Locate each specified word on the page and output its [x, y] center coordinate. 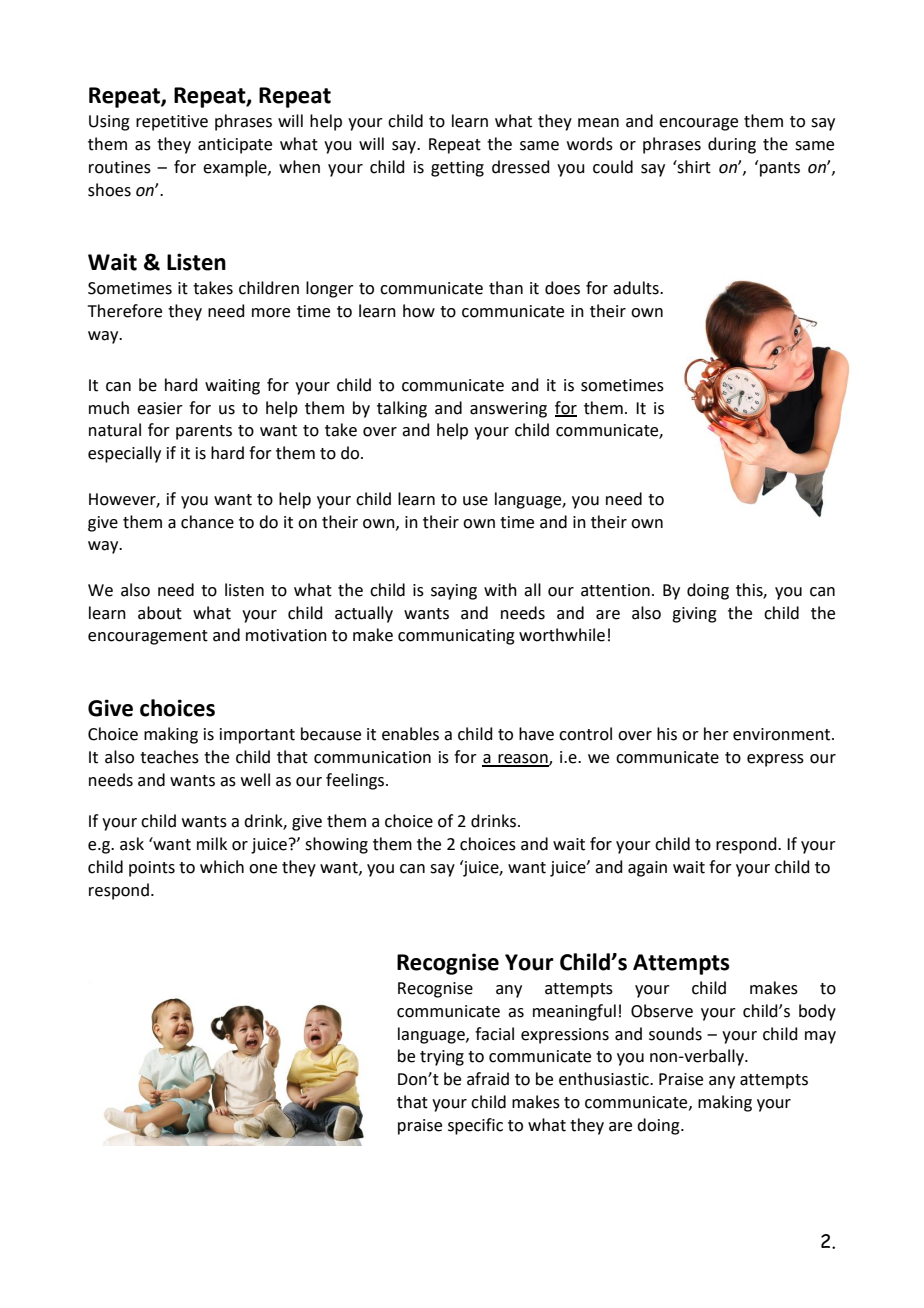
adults [637, 288]
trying [442, 1058]
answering [508, 410]
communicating [456, 637]
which [222, 867]
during [732, 145]
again [647, 869]
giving [694, 615]
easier [160, 408]
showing [336, 845]
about [160, 613]
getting [457, 169]
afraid [488, 1079]
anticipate [235, 146]
